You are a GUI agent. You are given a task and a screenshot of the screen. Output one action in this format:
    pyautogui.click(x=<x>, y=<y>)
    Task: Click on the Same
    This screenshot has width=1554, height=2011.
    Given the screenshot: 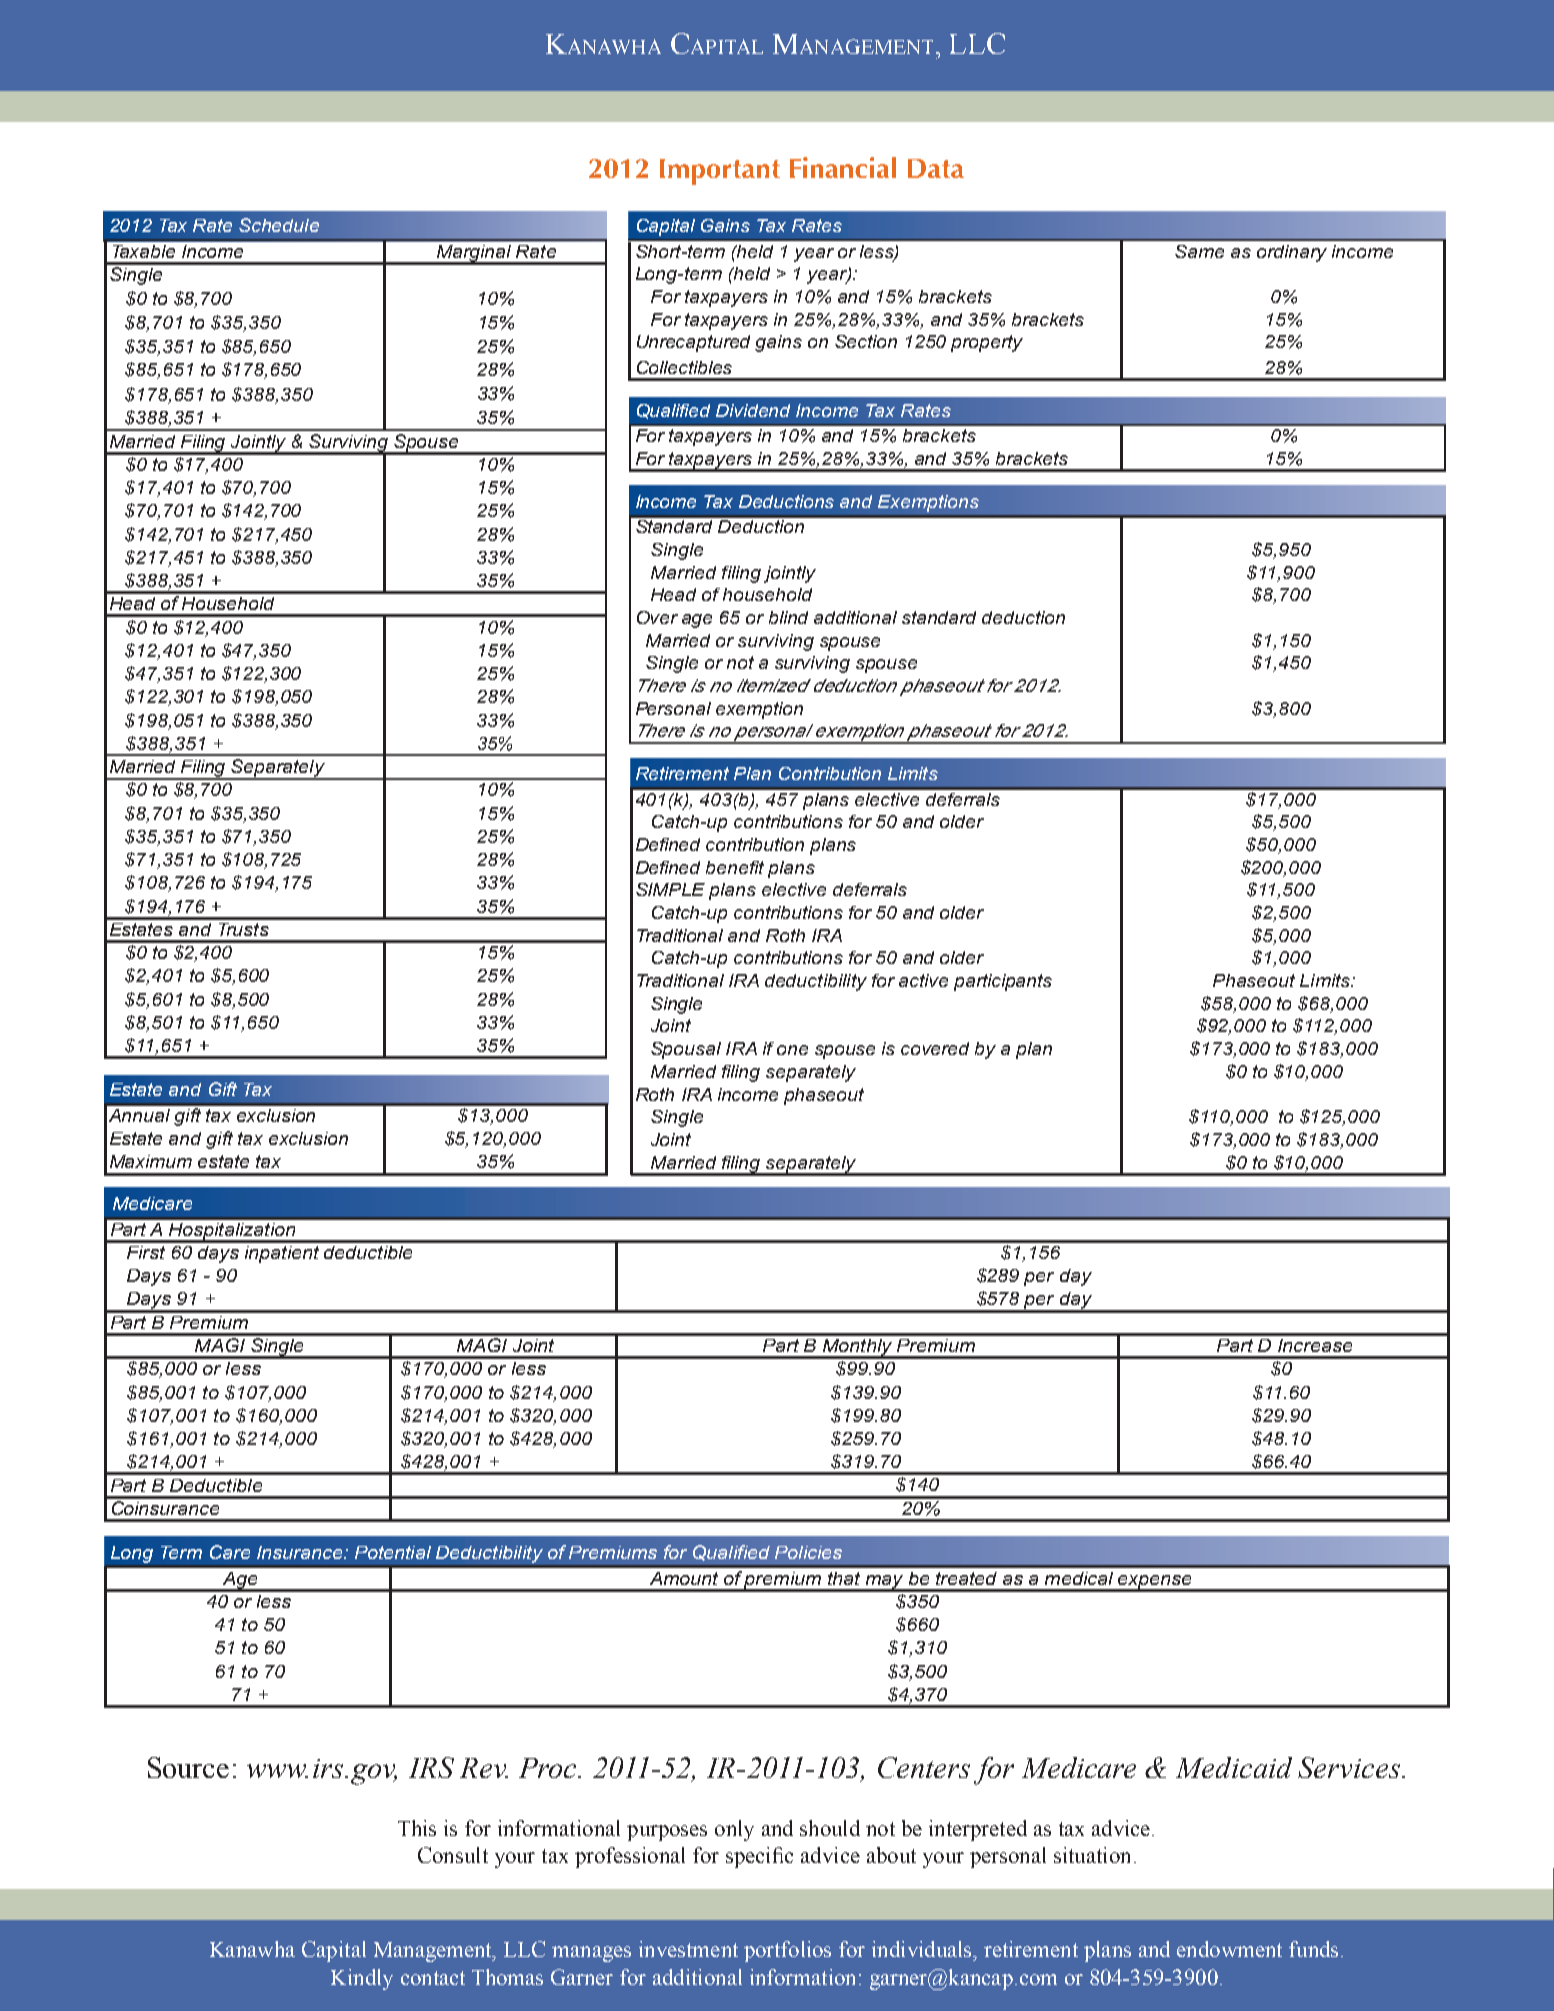 What is the action you would take?
    pyautogui.click(x=1199, y=251)
